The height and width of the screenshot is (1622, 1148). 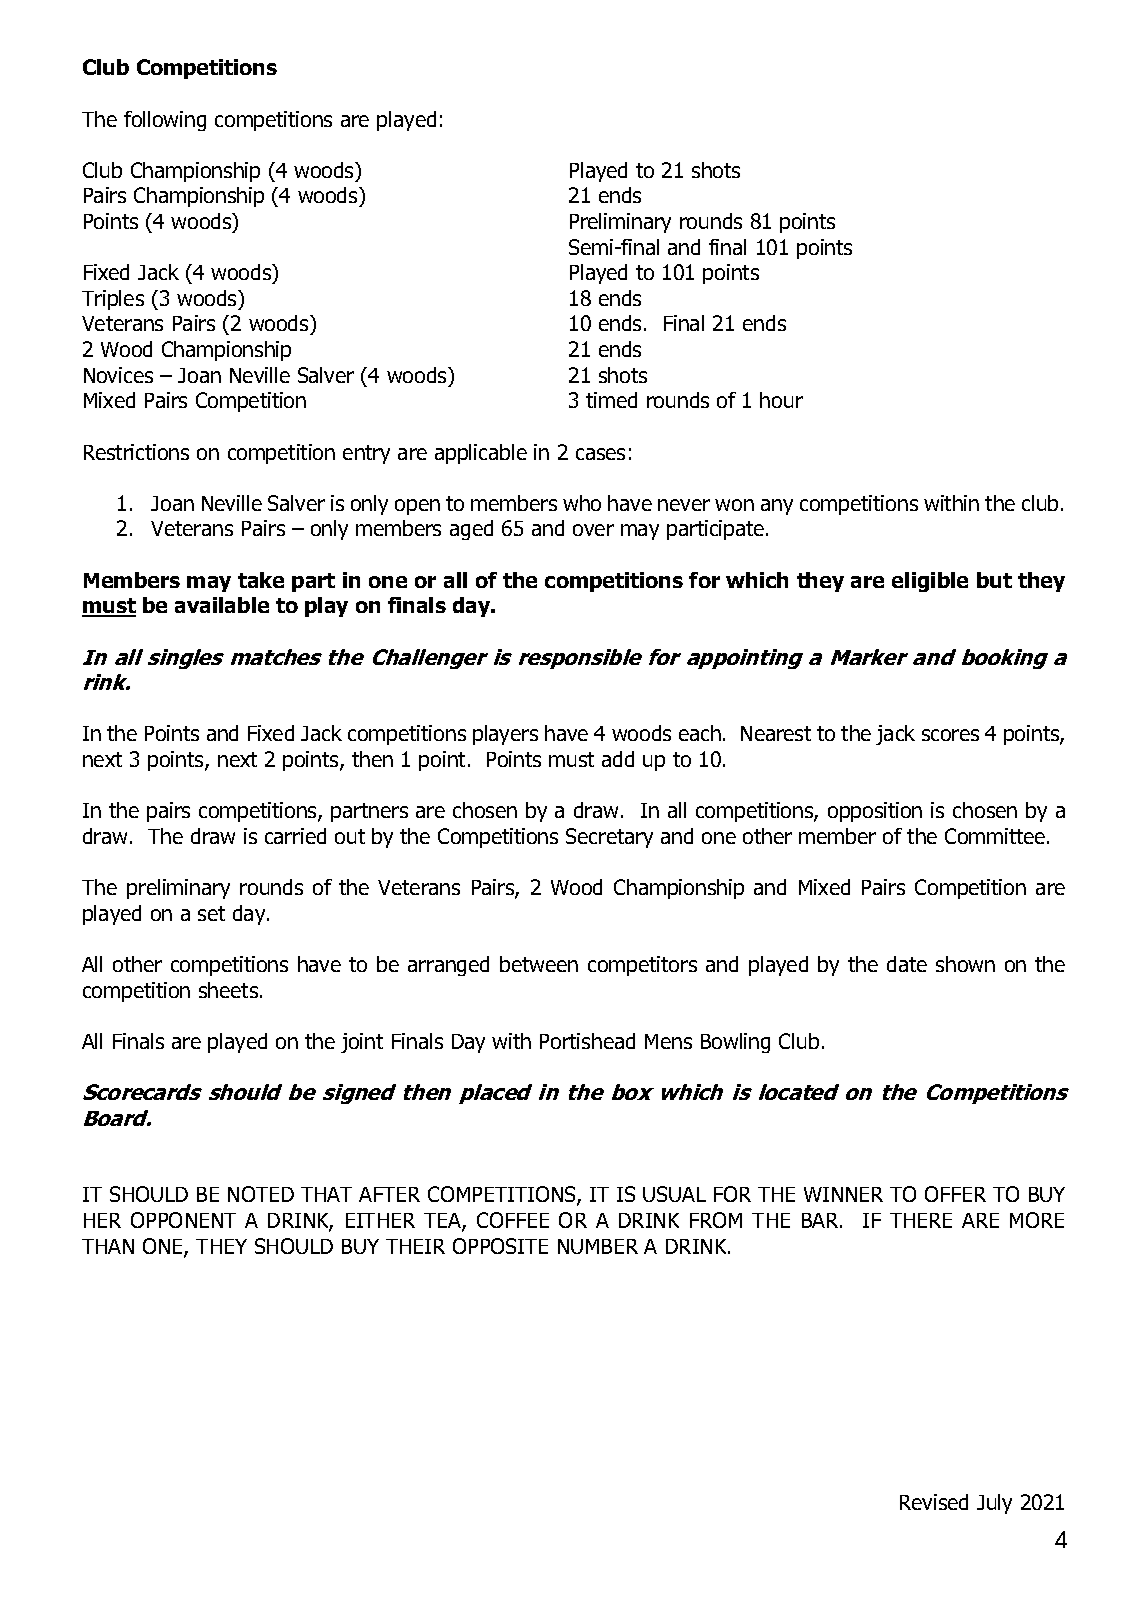 What do you see at coordinates (108, 1246) in the screenshot?
I see `THAN` at bounding box center [108, 1246].
